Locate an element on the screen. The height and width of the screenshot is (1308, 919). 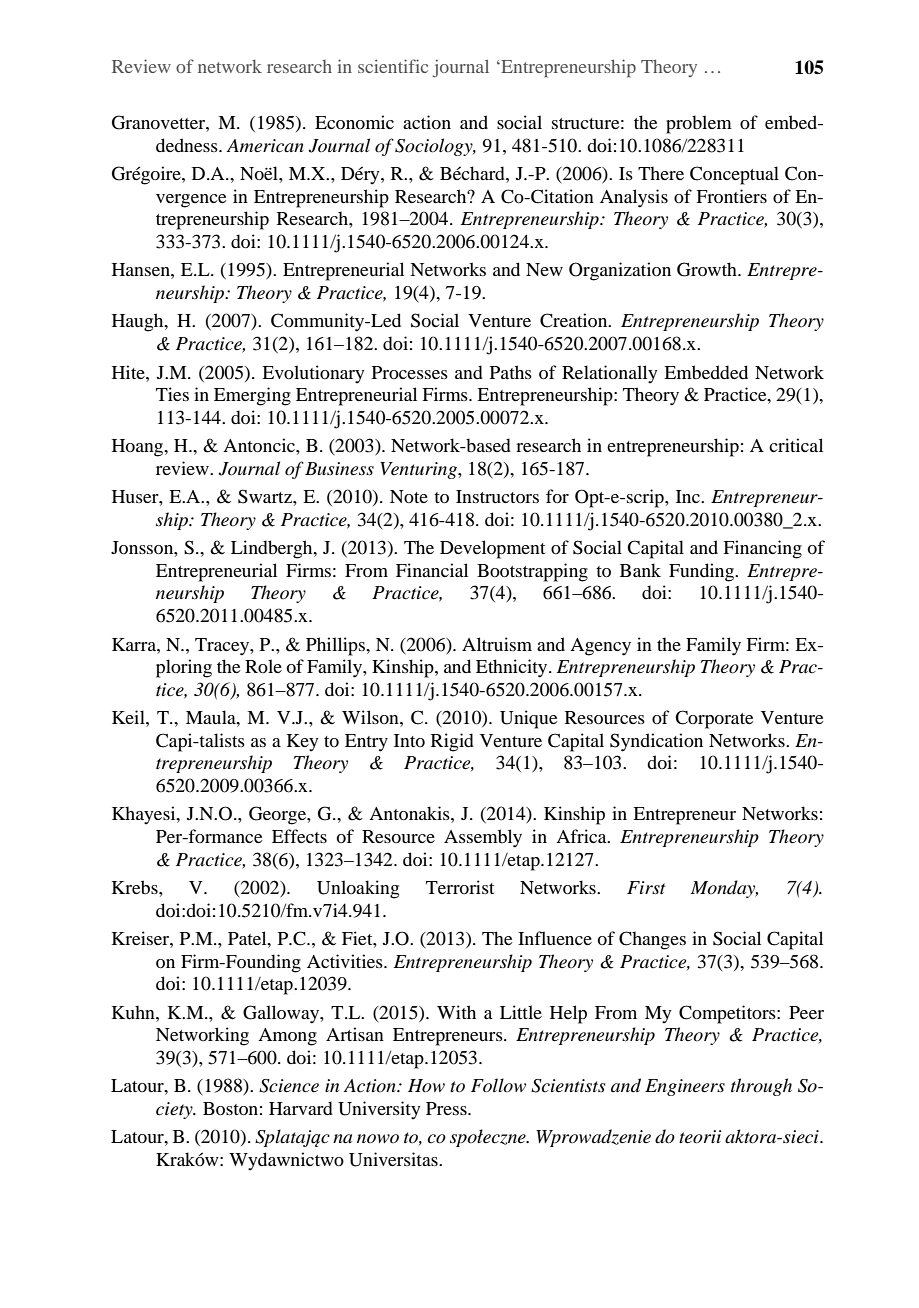
Role is located at coordinates (263, 666).
